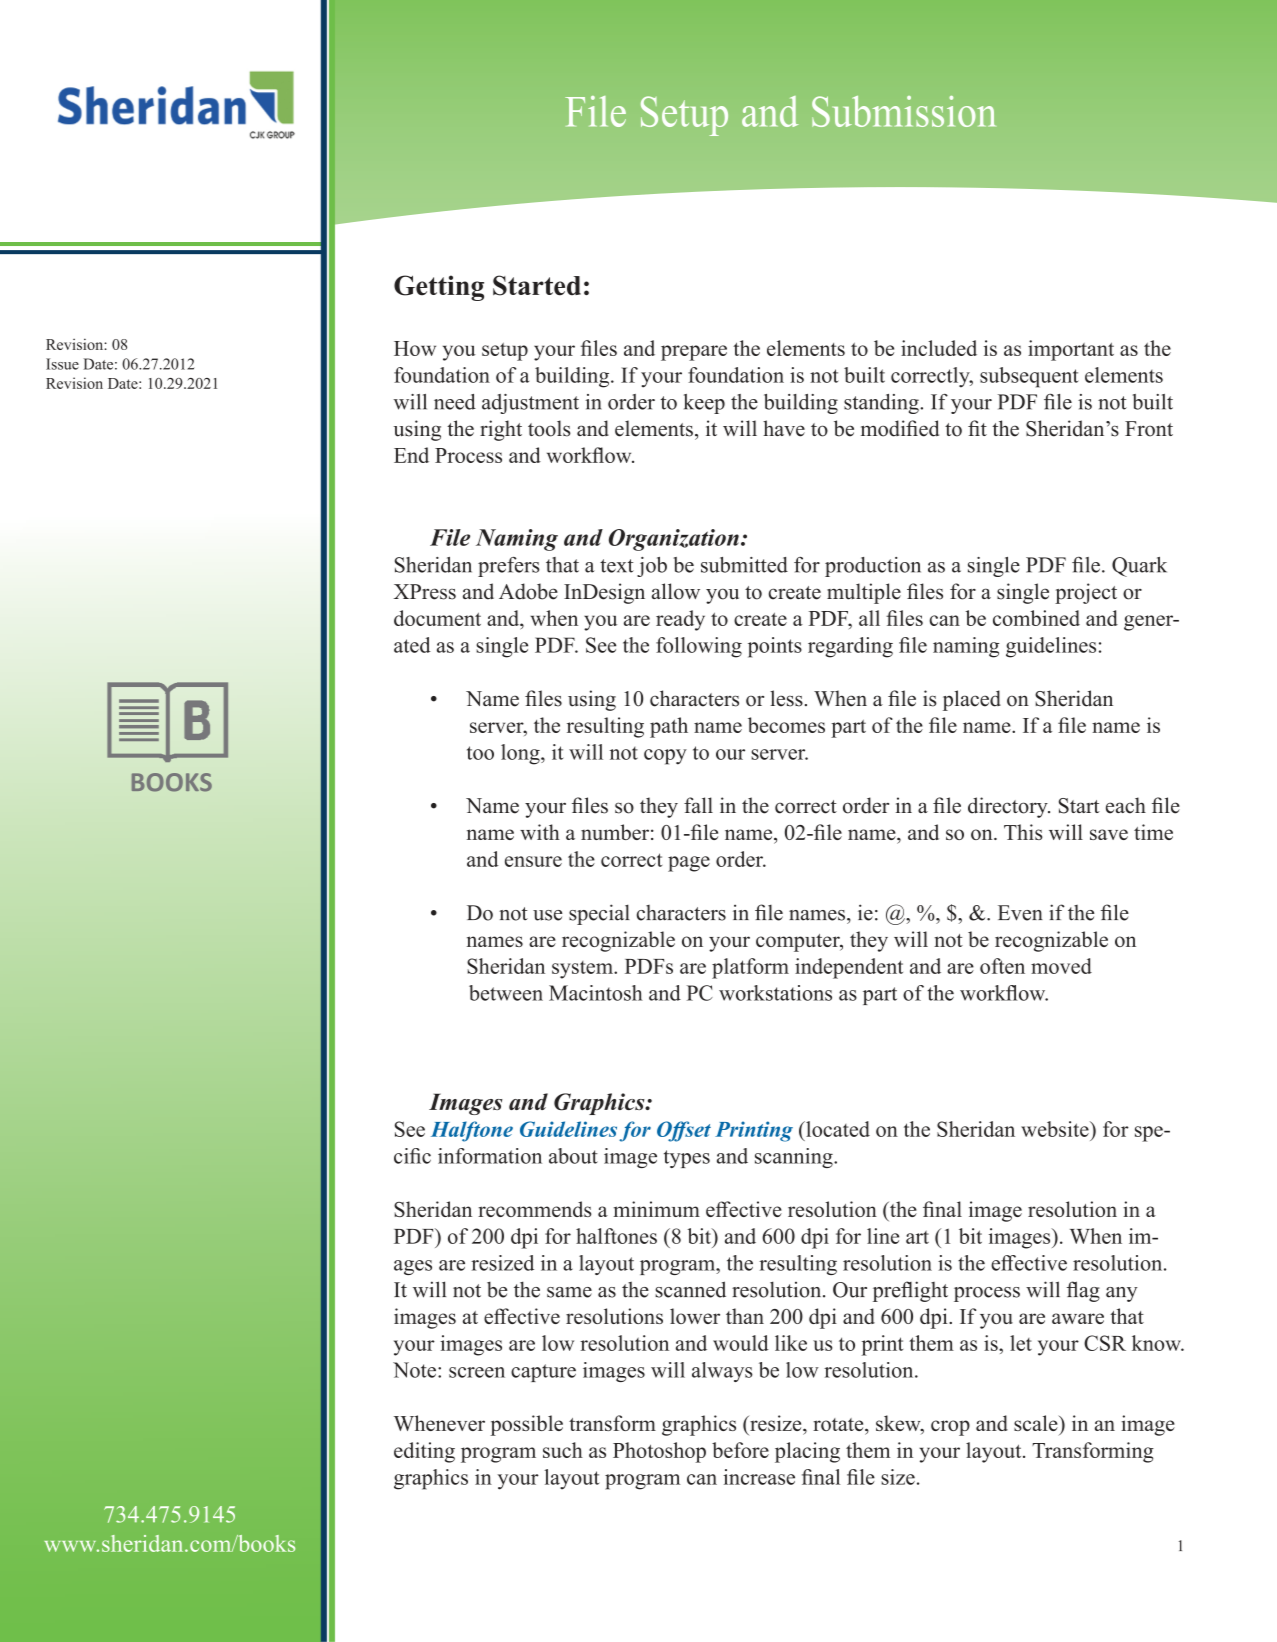 Image resolution: width=1277 pixels, height=1642 pixels. What do you see at coordinates (439, 288) in the page?
I see `Getting` at bounding box center [439, 288].
